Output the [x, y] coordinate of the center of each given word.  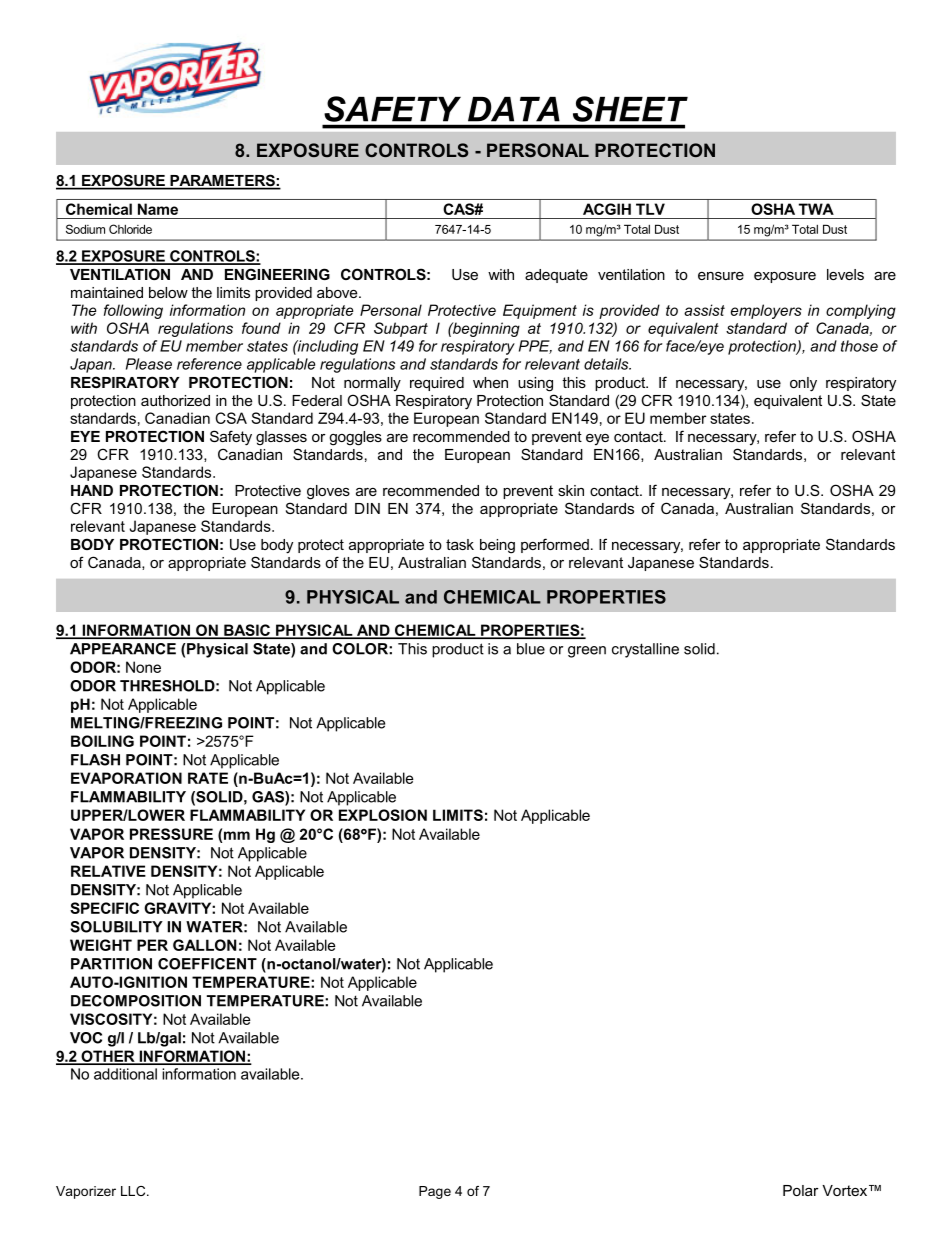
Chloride [130, 229]
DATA [514, 109]
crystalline [645, 650]
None [143, 667]
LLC [134, 1191]
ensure [721, 276]
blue [531, 649]
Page [435, 1192]
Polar [801, 1190]
